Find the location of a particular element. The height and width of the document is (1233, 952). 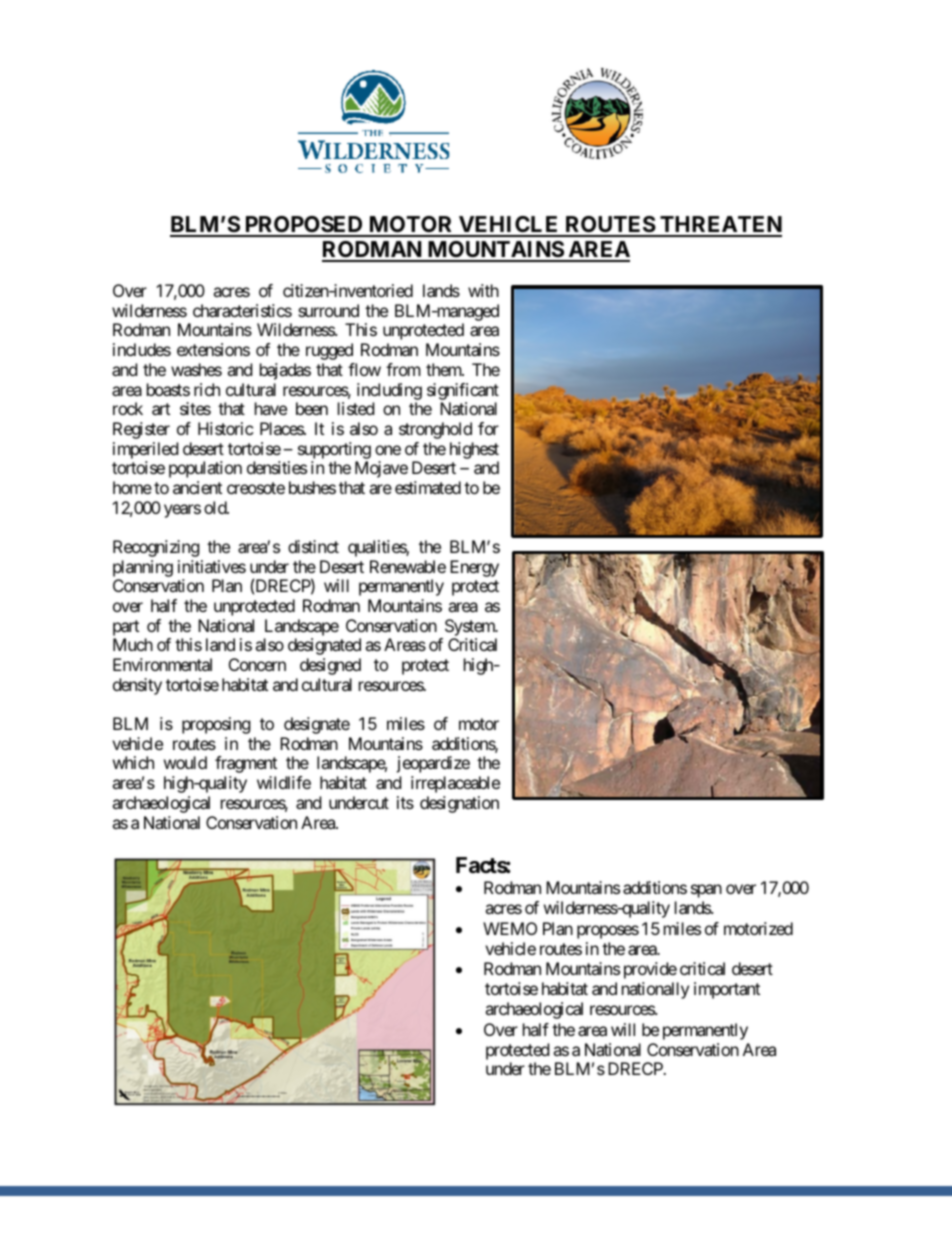

surround is located at coordinates (328, 310).
